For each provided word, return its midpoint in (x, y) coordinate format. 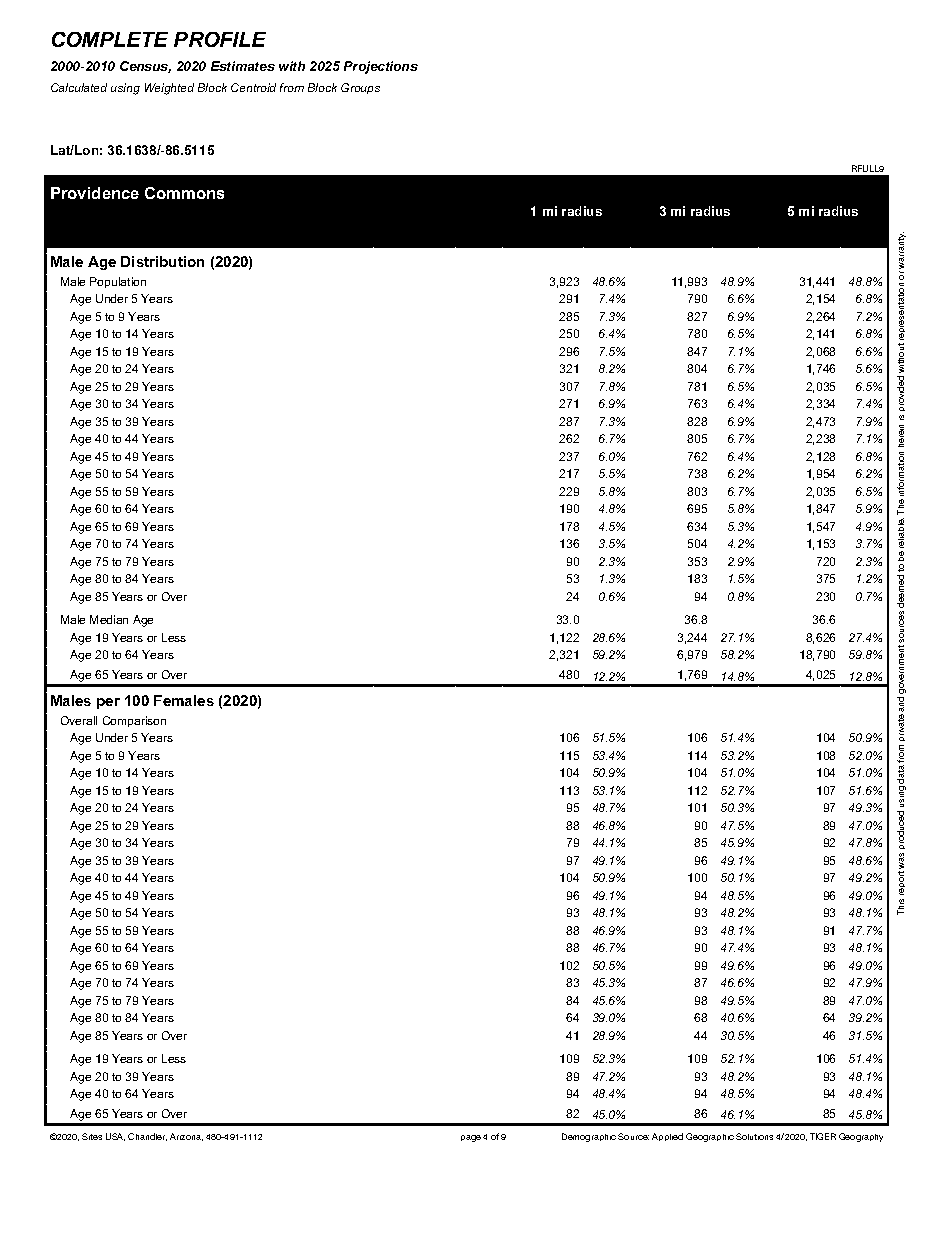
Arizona (186, 1137)
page (471, 1138)
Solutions (754, 1136)
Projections (381, 67)
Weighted (169, 89)
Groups (360, 88)
